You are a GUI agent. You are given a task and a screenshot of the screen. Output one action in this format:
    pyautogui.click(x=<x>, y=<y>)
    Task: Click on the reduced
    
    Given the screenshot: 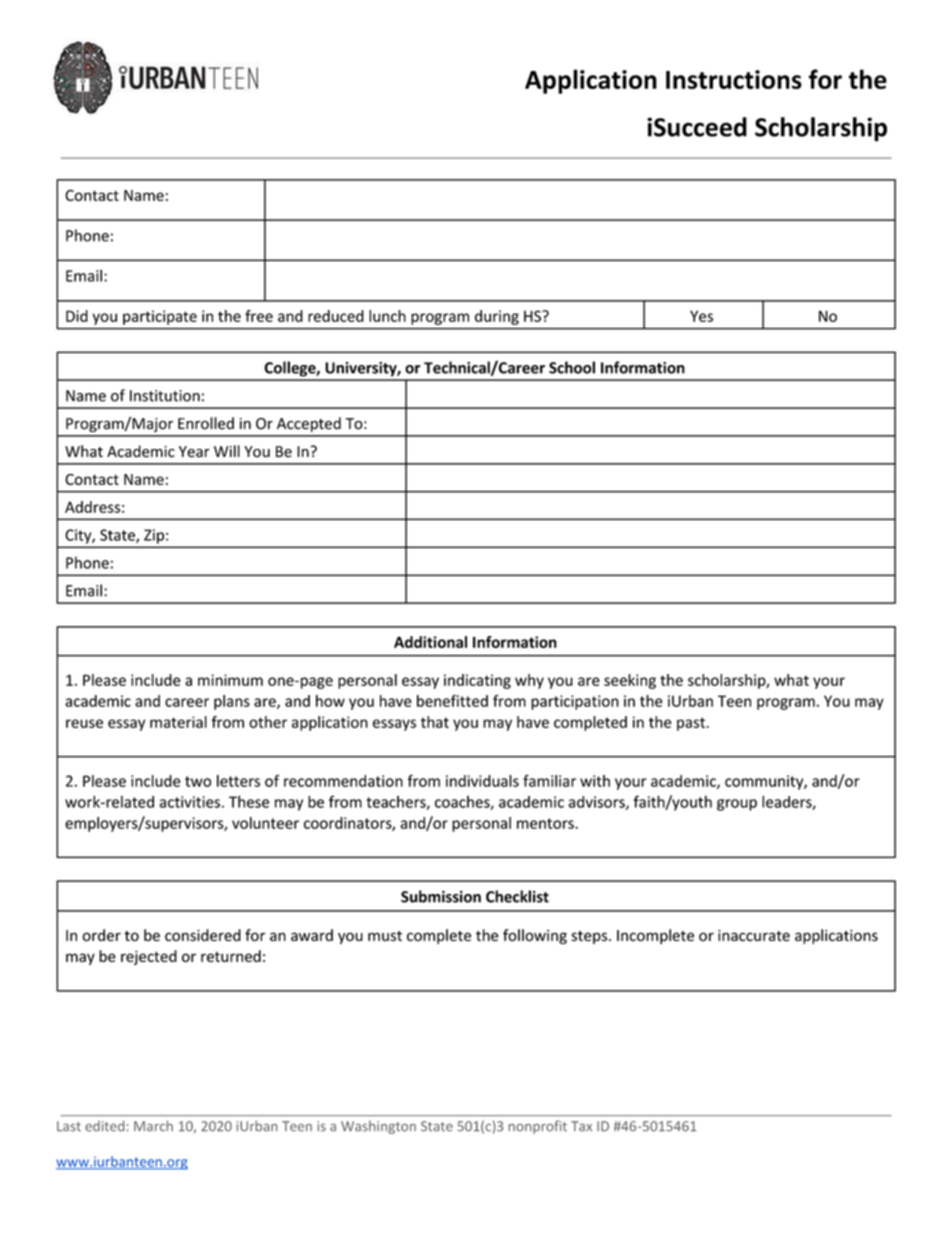 What is the action you would take?
    pyautogui.click(x=336, y=316)
